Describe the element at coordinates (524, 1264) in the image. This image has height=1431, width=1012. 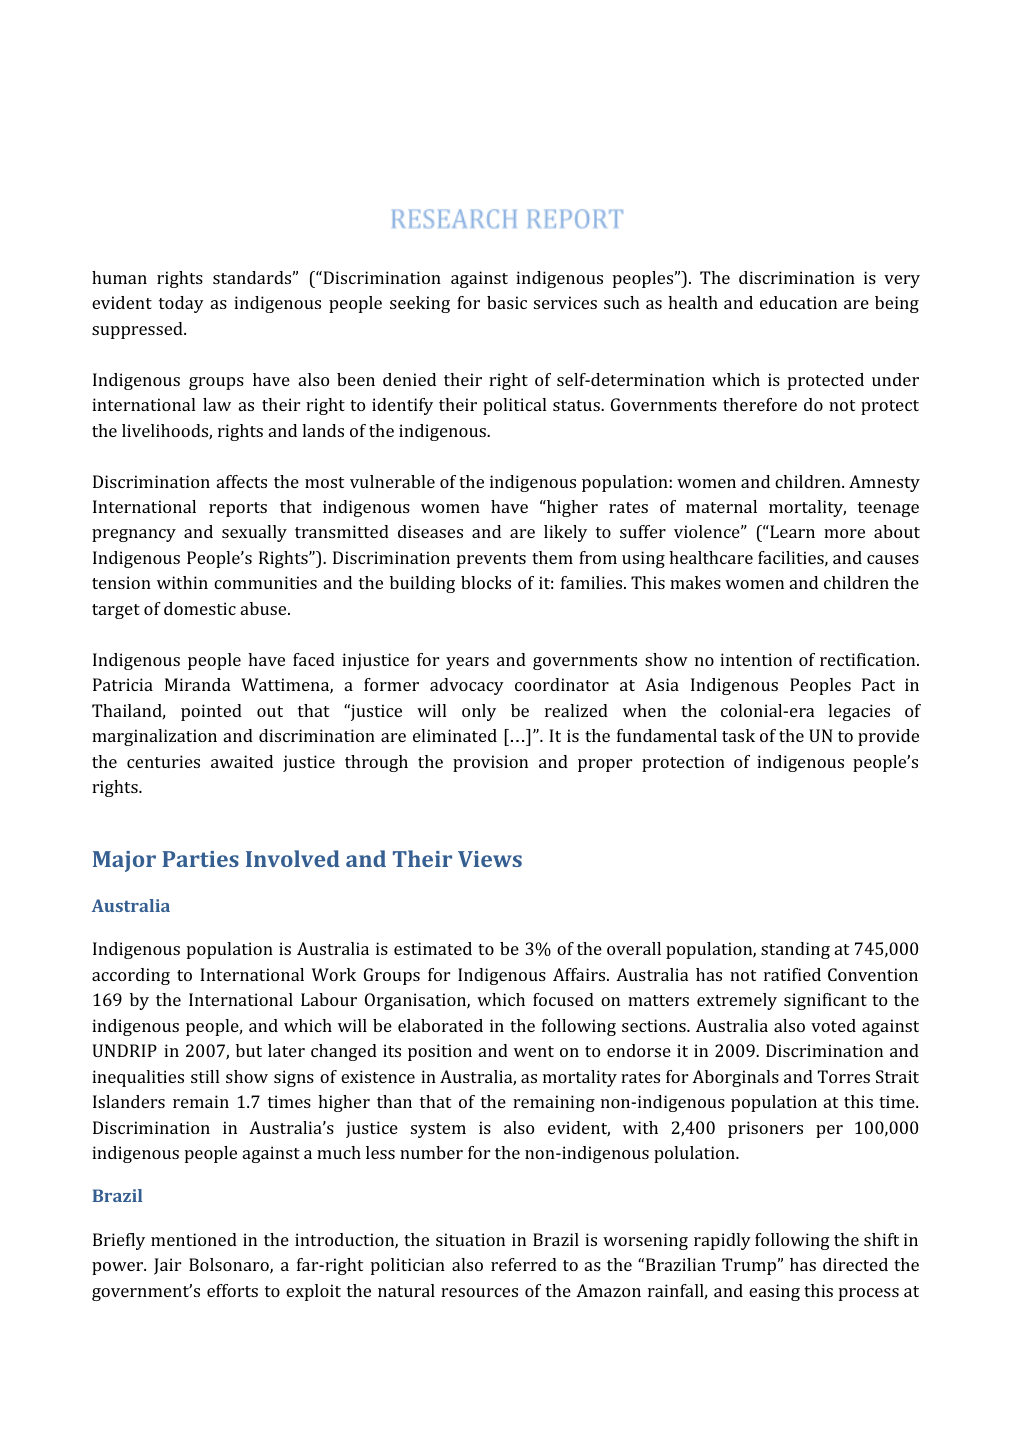
I see `referred` at that location.
